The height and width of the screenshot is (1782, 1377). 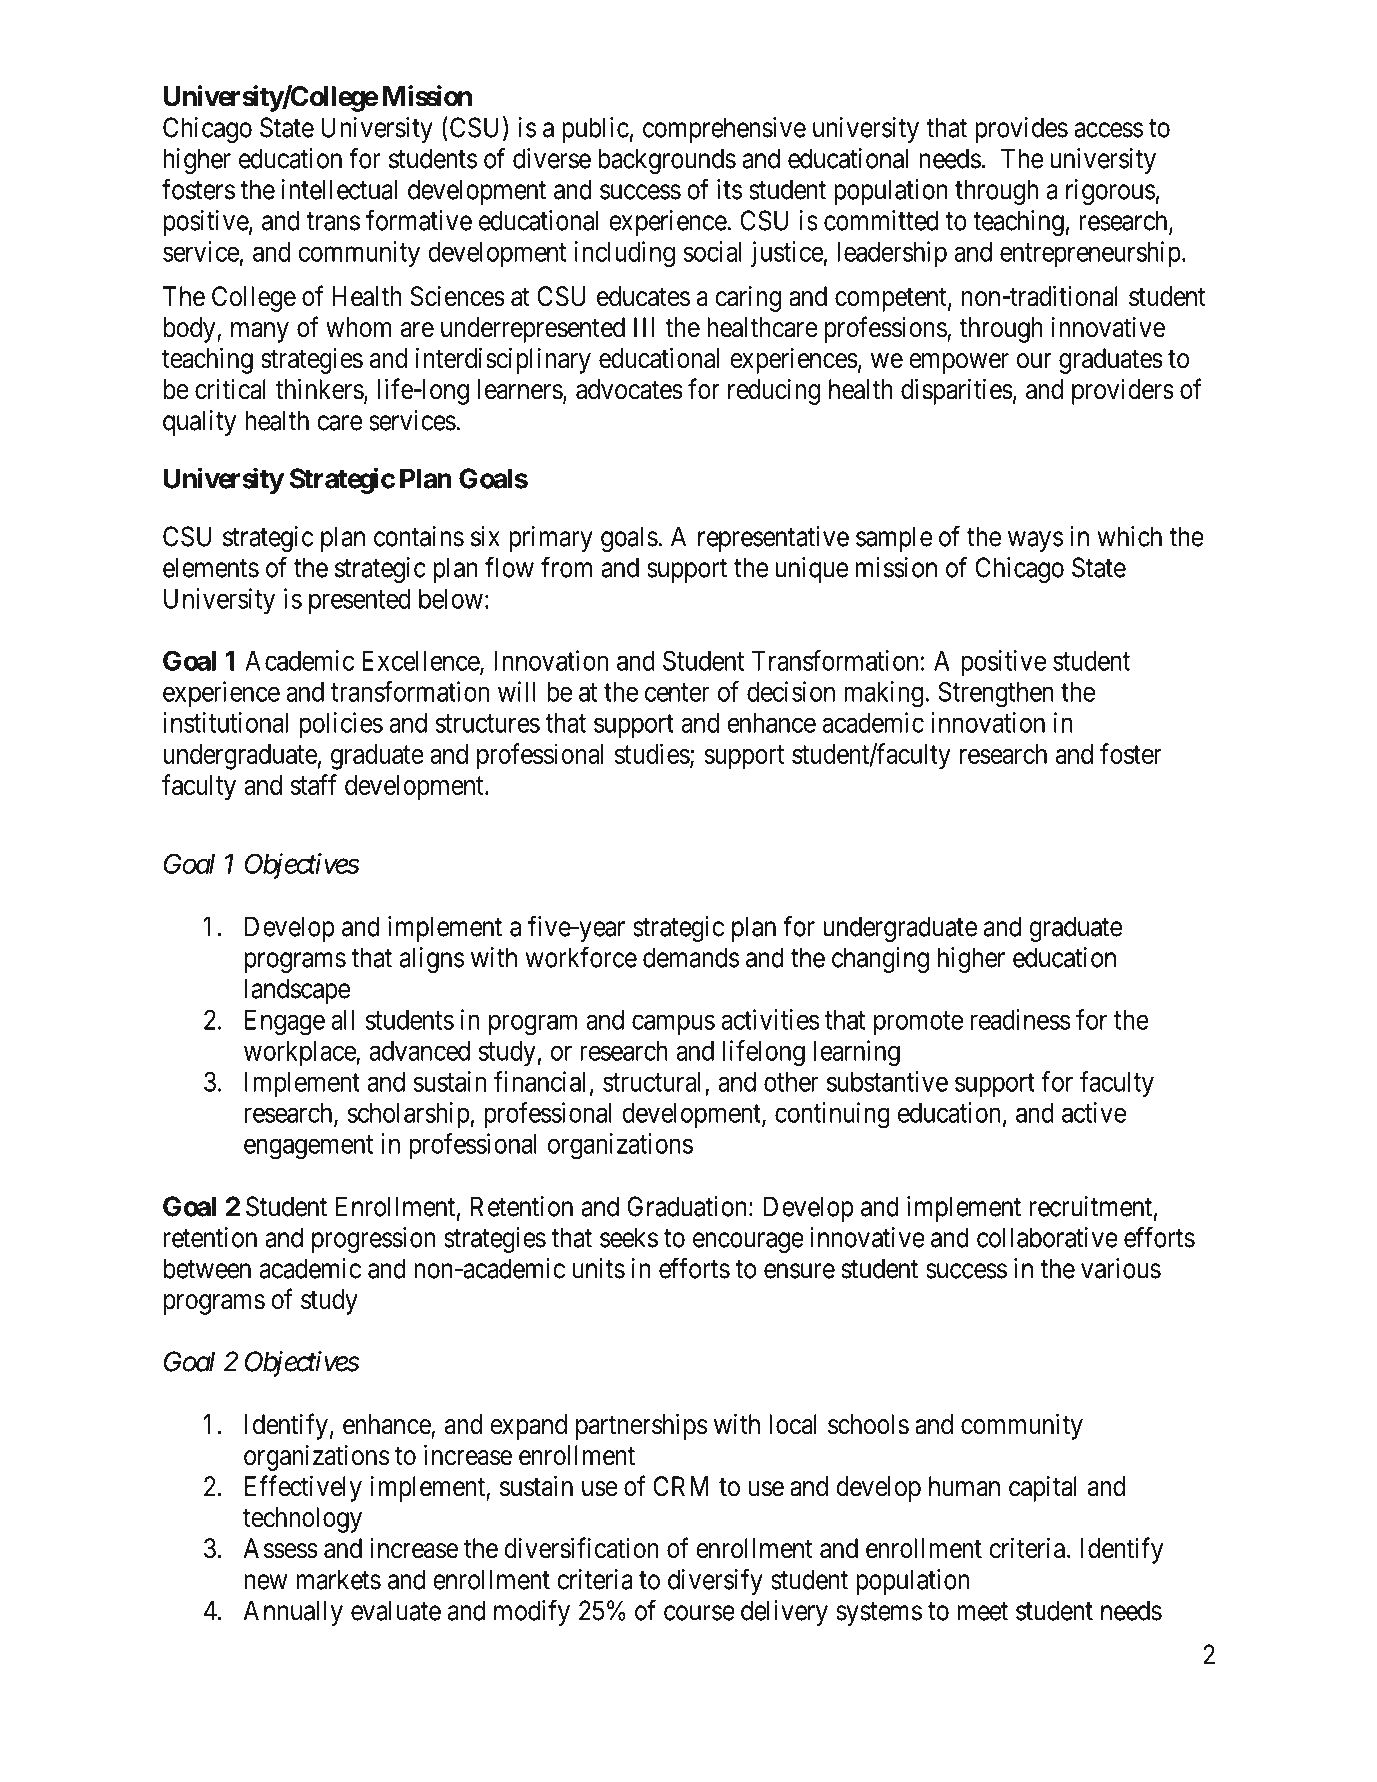 What do you see at coordinates (300, 1053) in the screenshot?
I see `workplace` at bounding box center [300, 1053].
